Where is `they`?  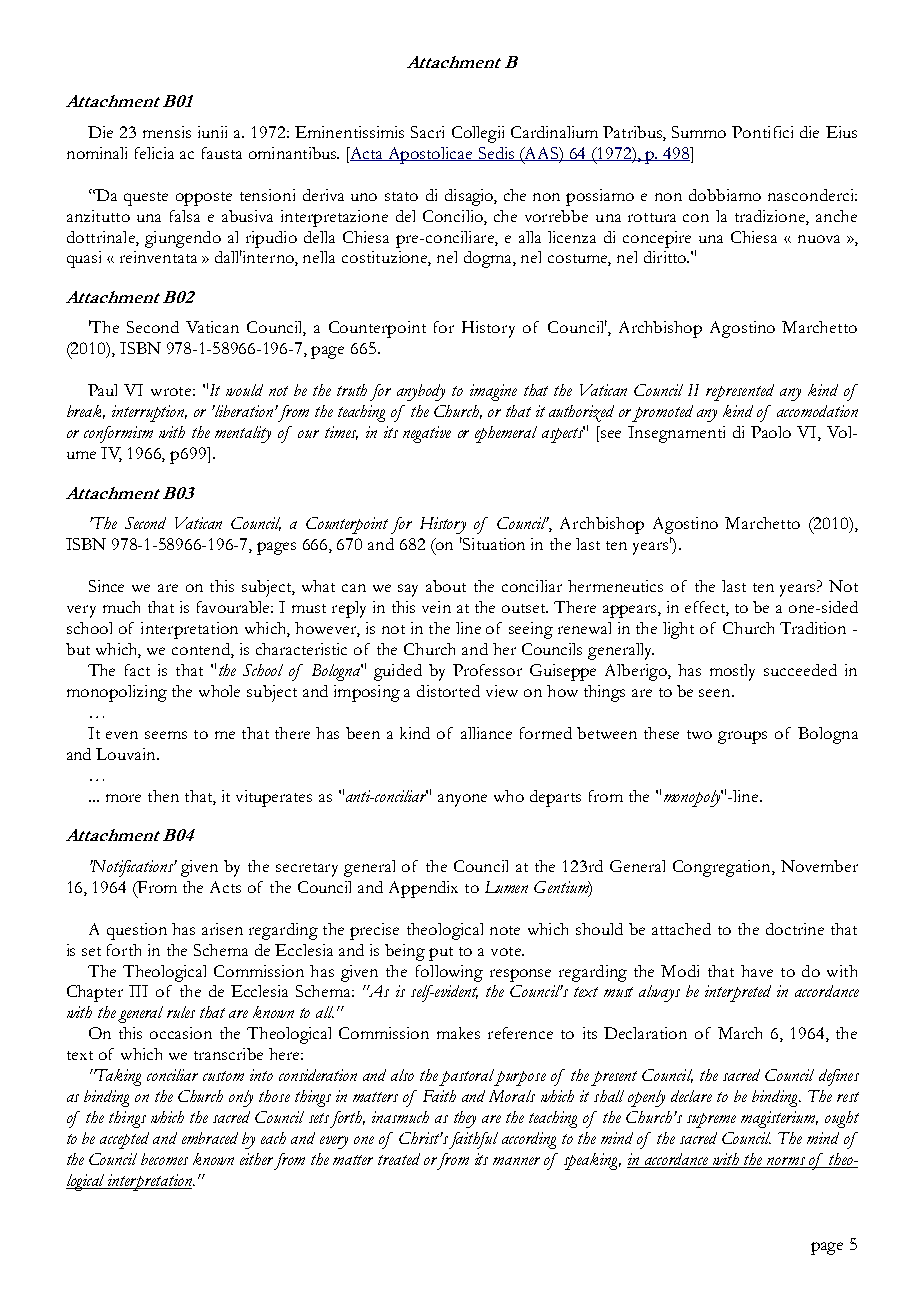
they is located at coordinates (465, 1119).
